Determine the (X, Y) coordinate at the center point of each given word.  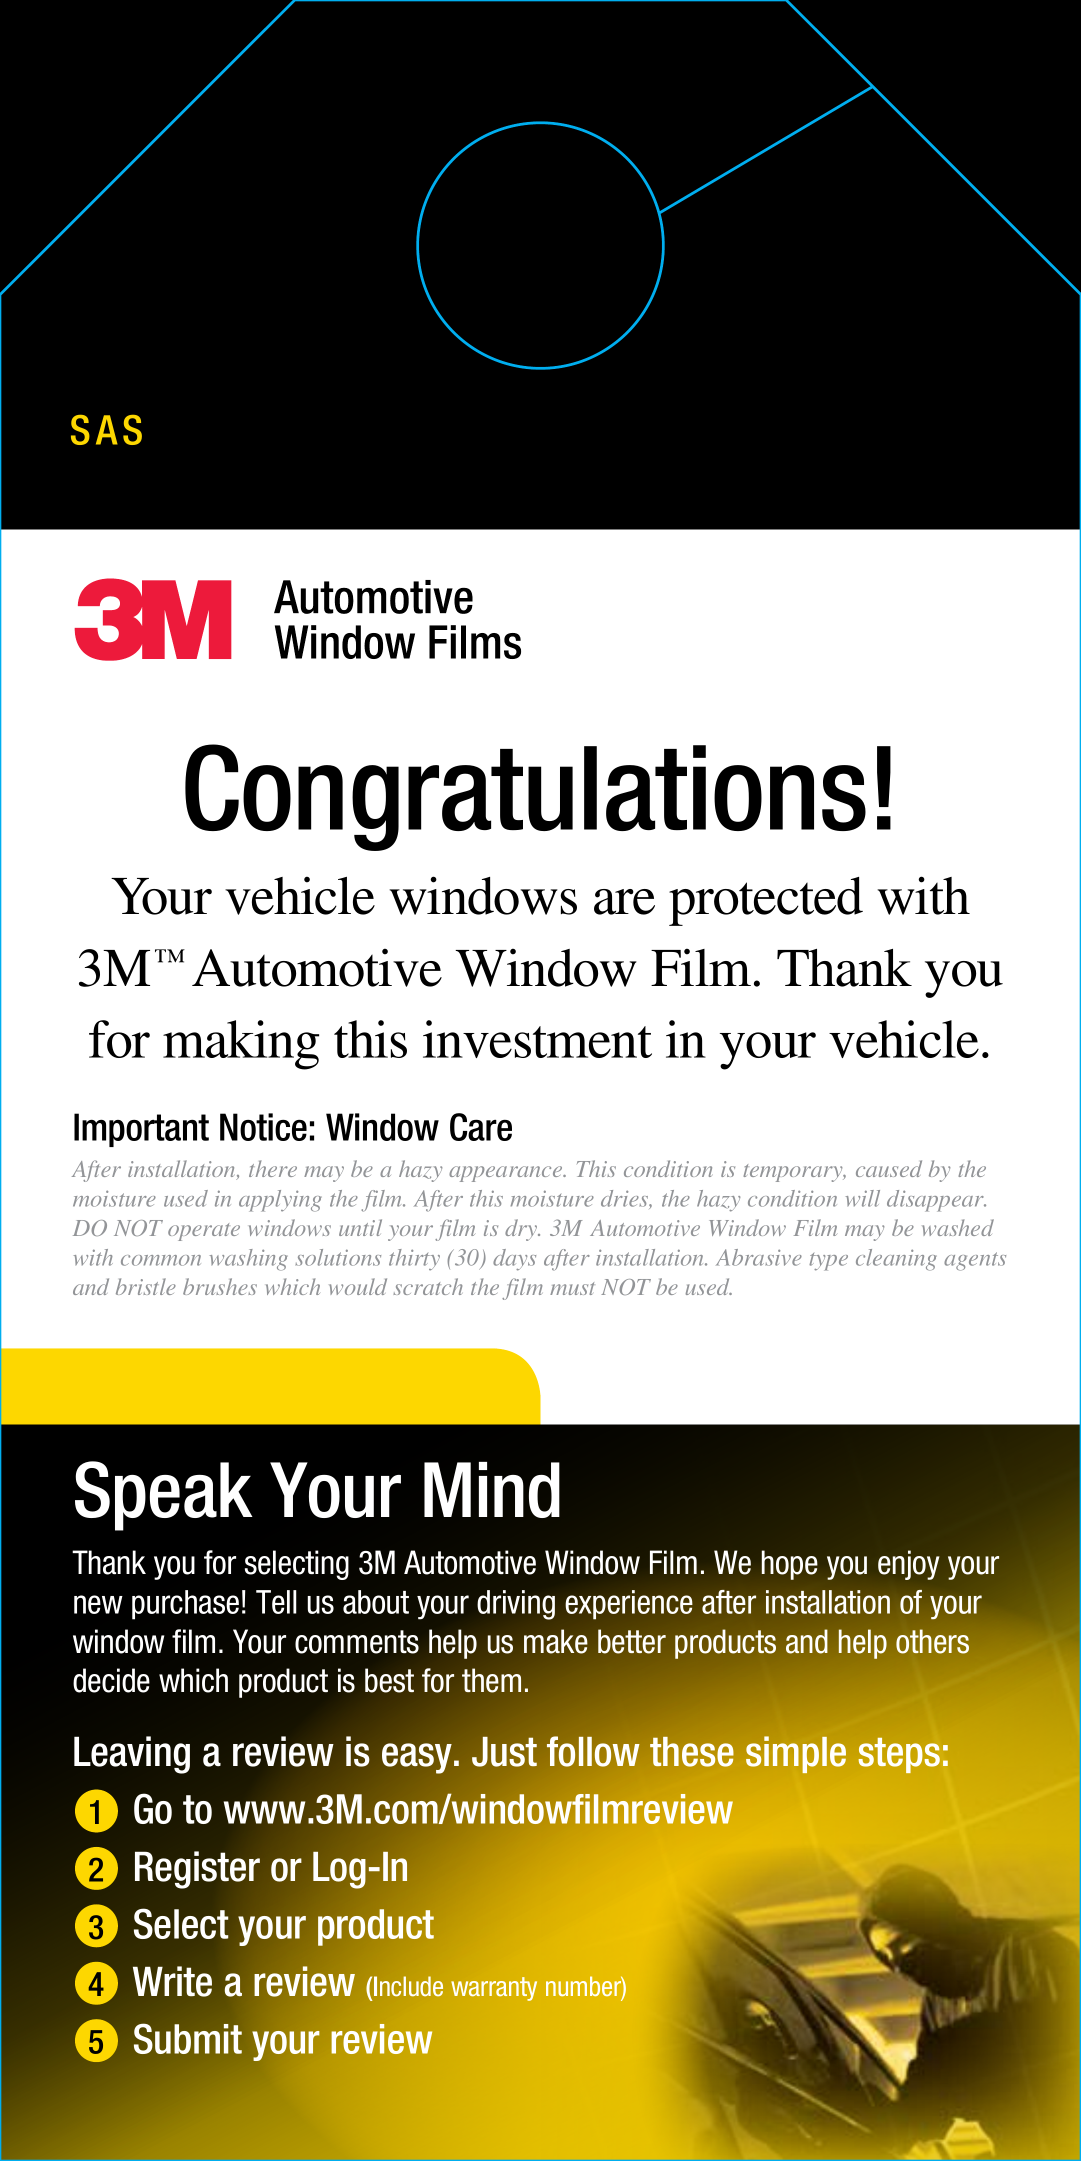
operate (204, 1232)
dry (522, 1230)
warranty (494, 1989)
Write (172, 1981)
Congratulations (525, 797)
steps (899, 1755)
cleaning (896, 1260)
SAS (106, 430)
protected (766, 901)
